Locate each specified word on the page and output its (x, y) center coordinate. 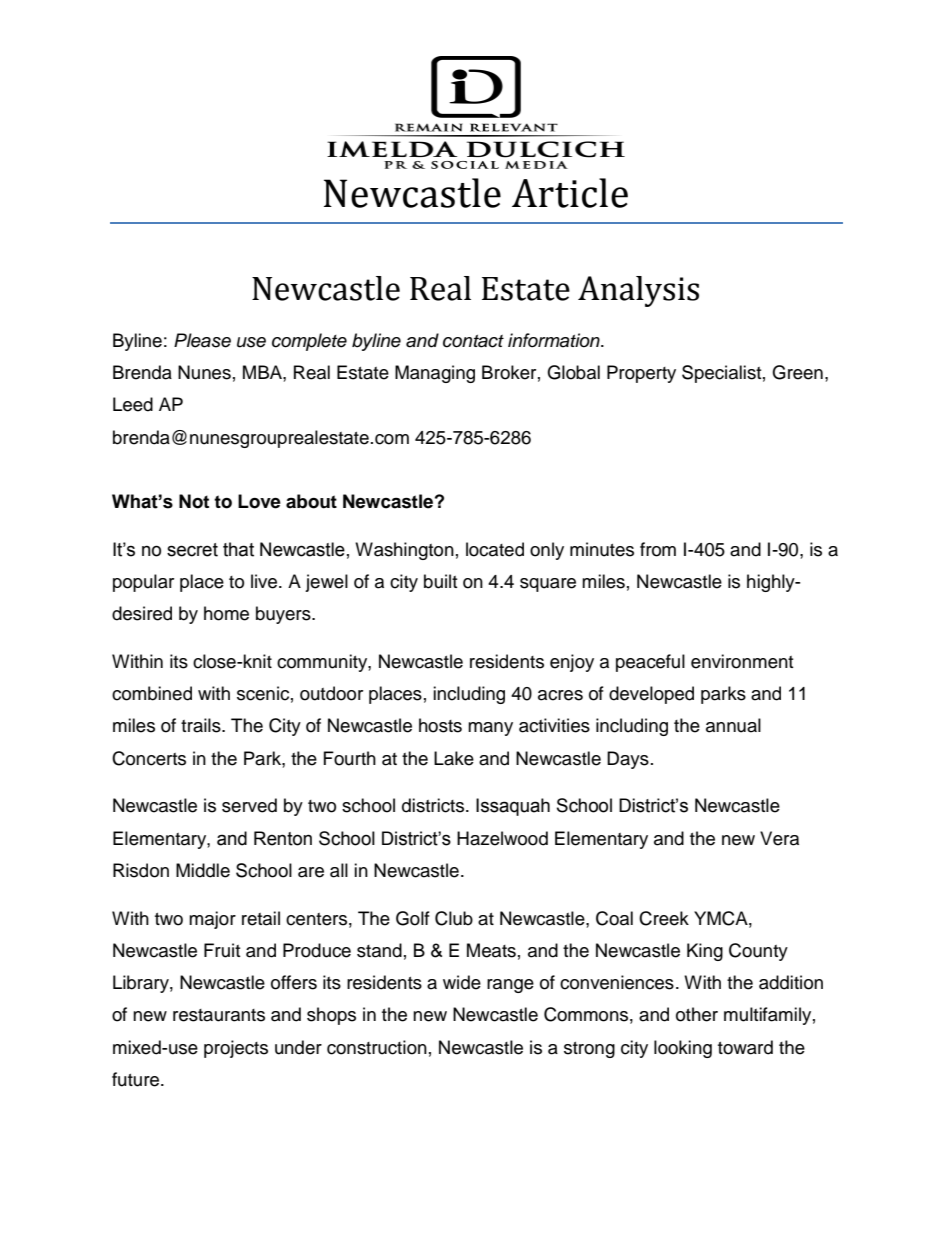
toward (745, 1047)
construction (377, 1047)
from (658, 549)
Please (202, 340)
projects (236, 1049)
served (249, 805)
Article (570, 193)
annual (733, 725)
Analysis (638, 291)
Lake (454, 758)
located (495, 549)
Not (194, 501)
